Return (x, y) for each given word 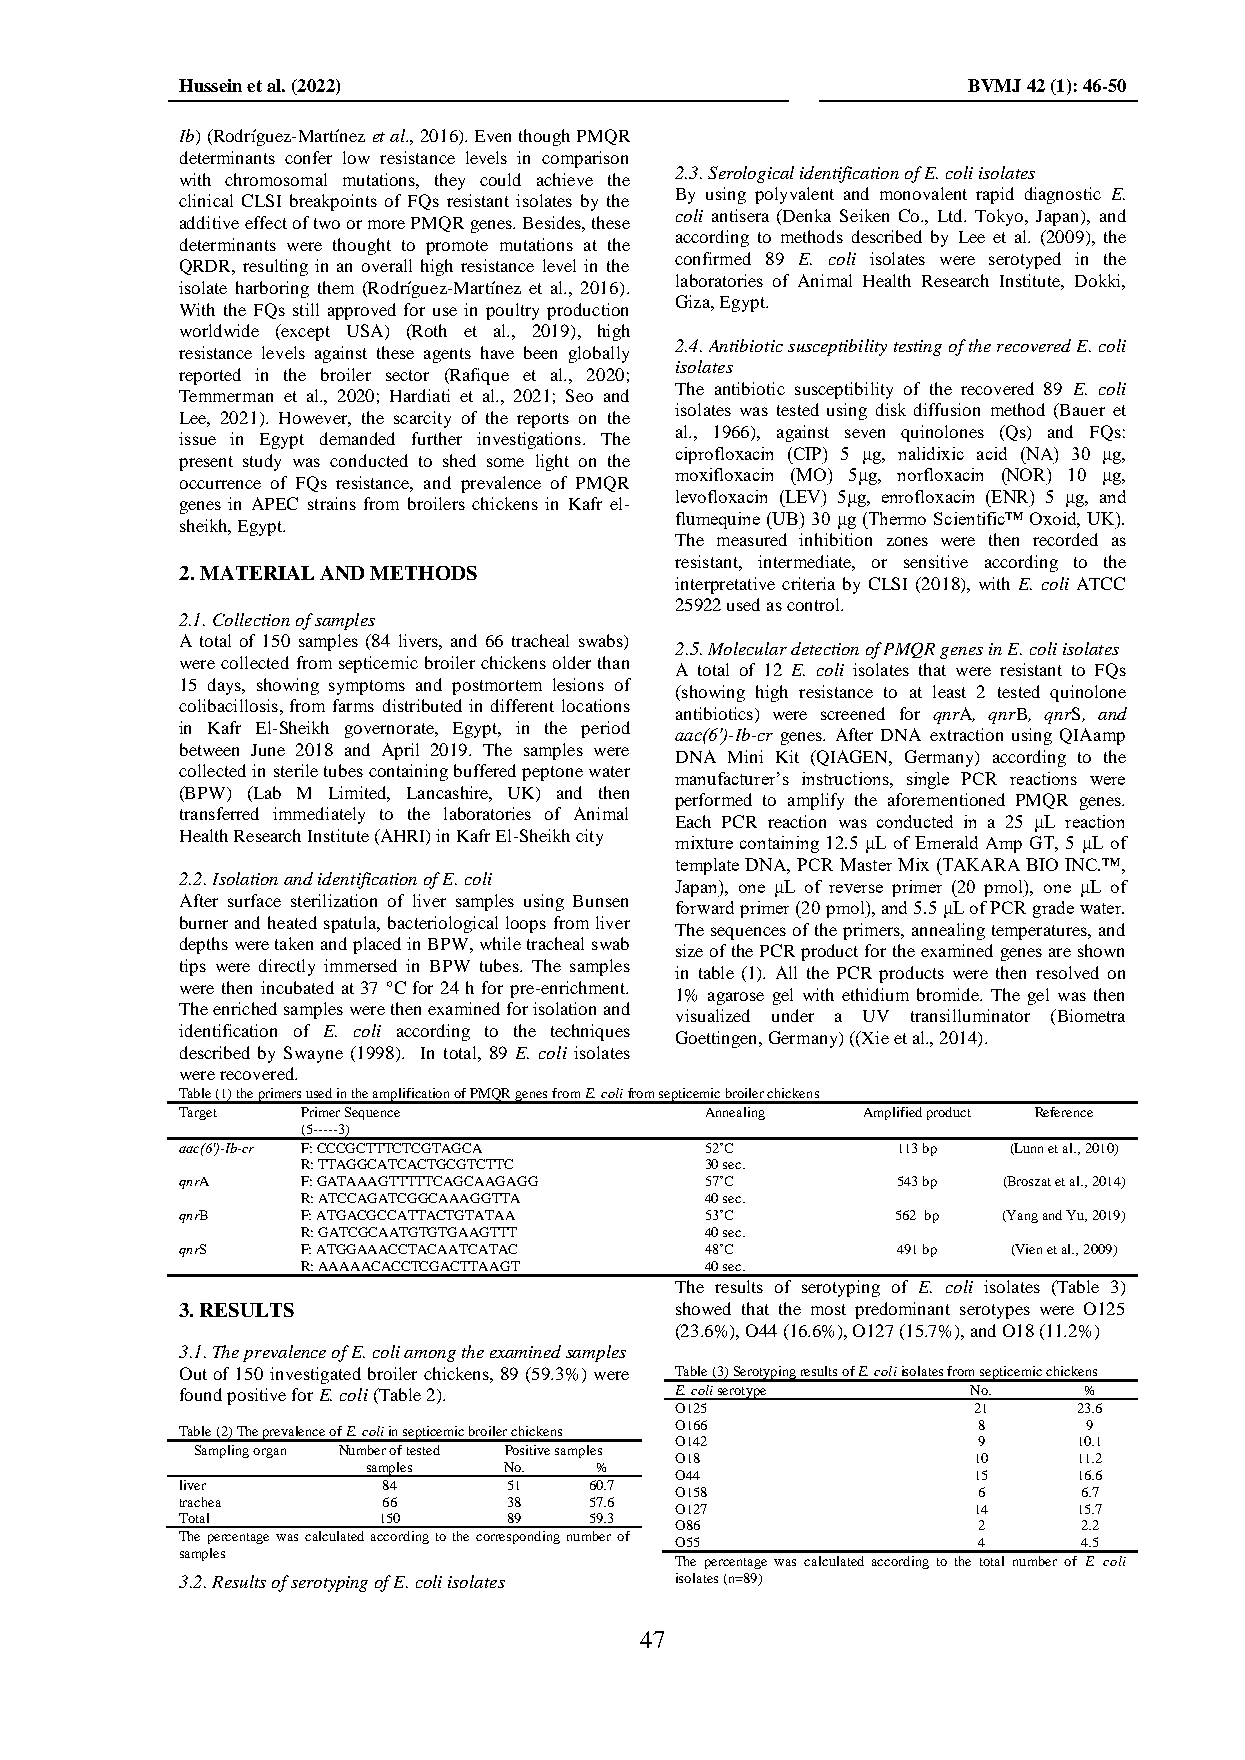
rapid (995, 195)
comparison (585, 159)
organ (269, 1453)
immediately (319, 815)
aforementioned (946, 799)
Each (693, 821)
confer (308, 157)
